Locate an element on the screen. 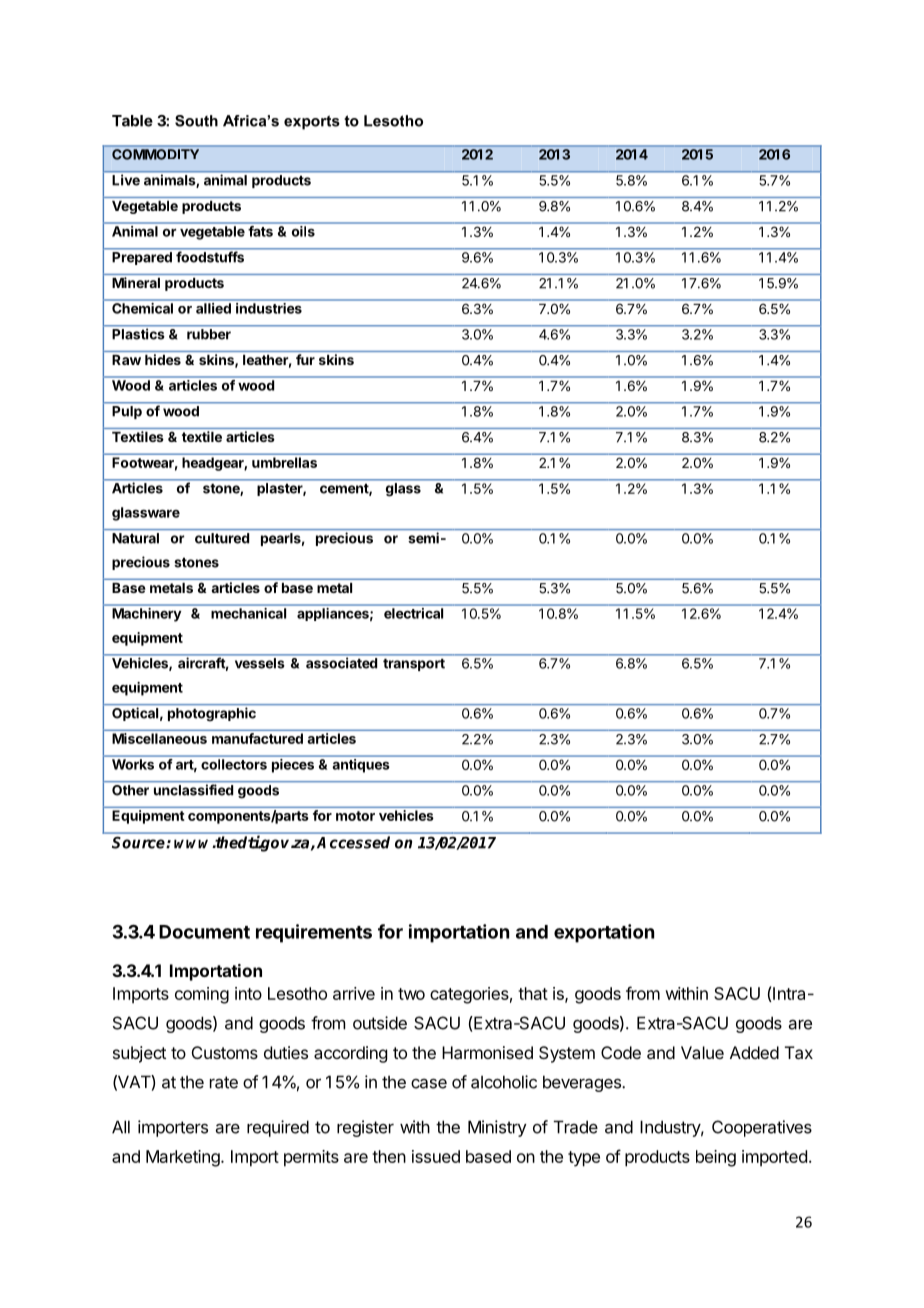 The height and width of the screenshot is (1308, 924). electrical is located at coordinates (413, 613).
